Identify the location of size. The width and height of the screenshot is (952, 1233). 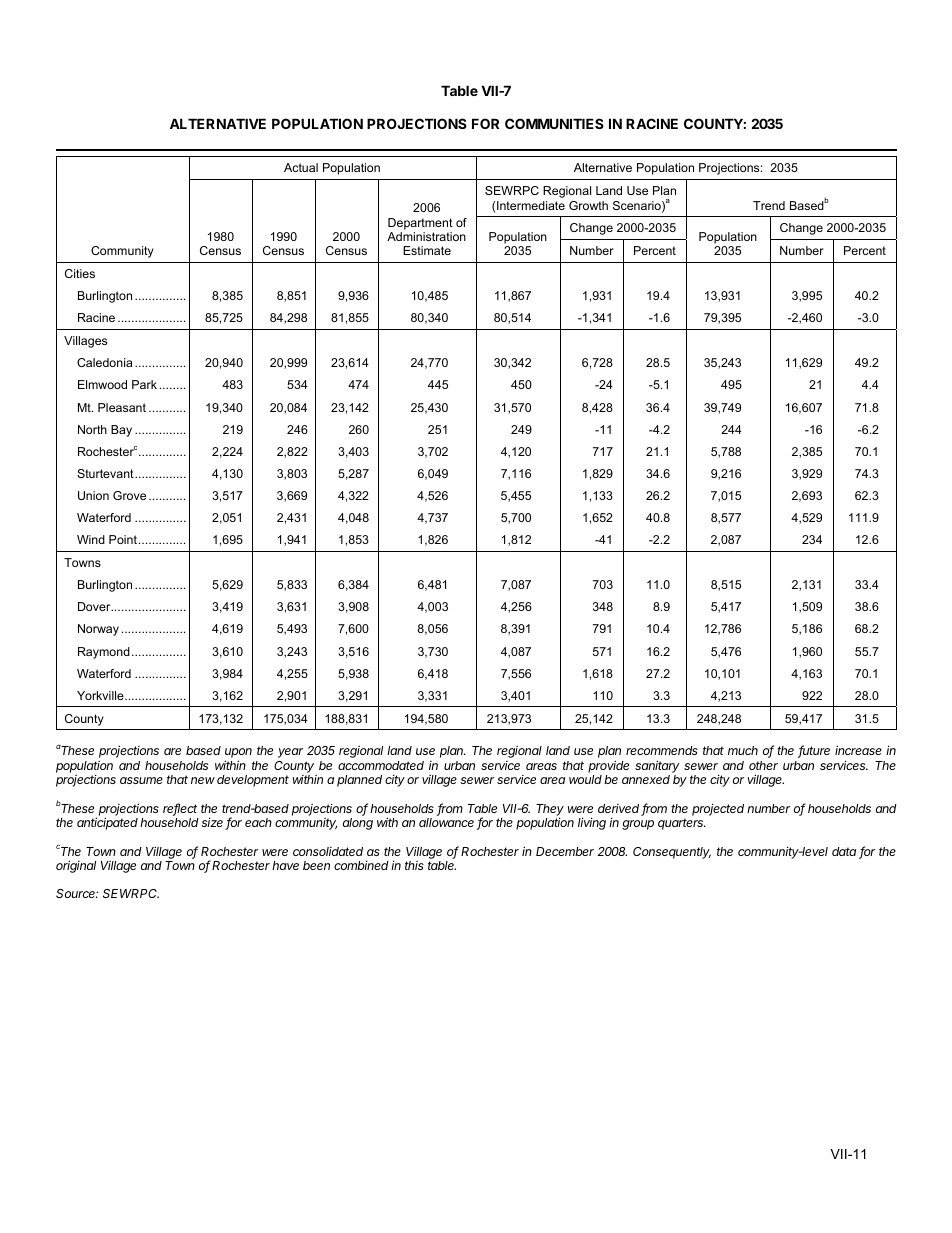
(213, 823).
